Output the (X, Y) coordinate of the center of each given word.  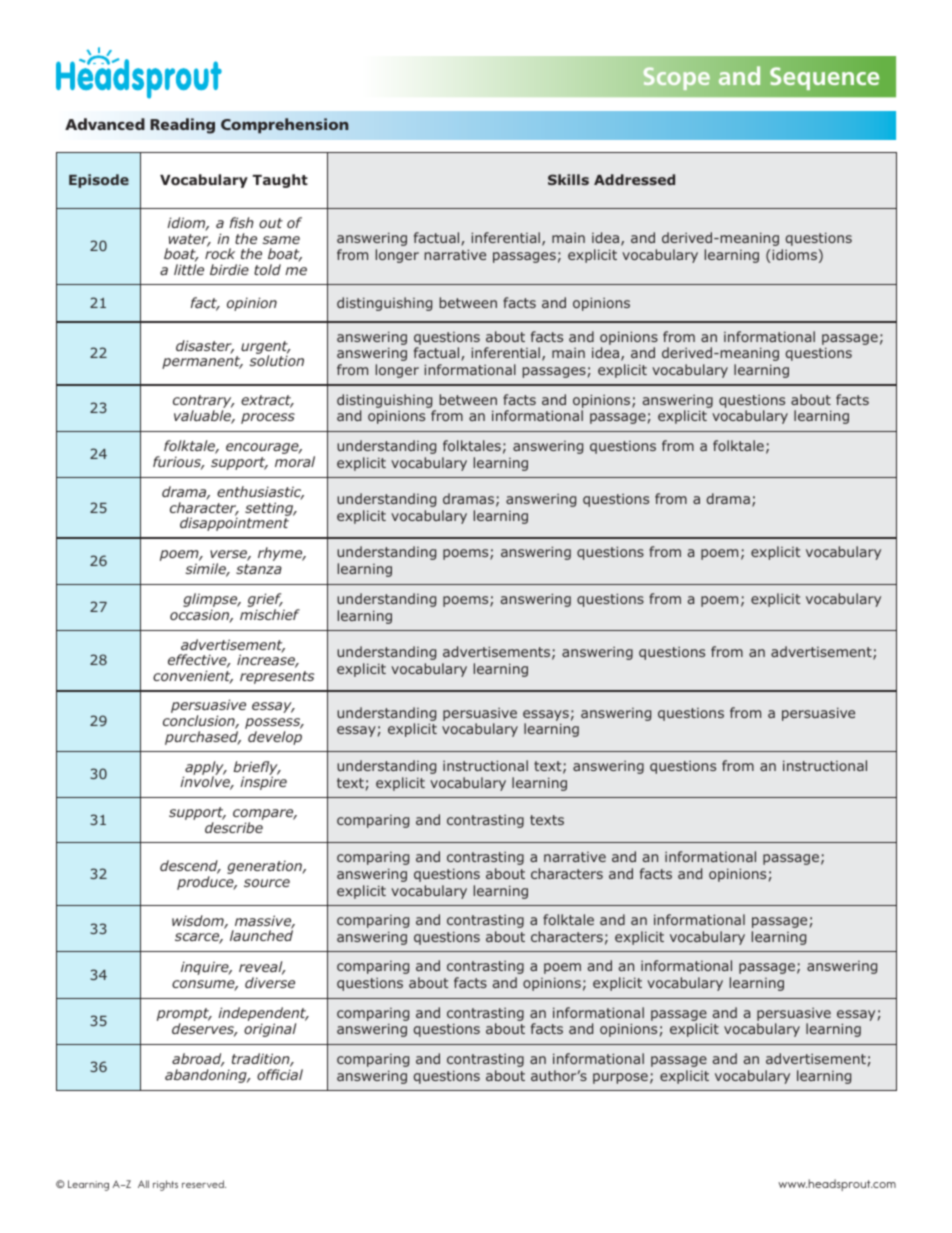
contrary (203, 403)
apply (204, 769)
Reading (182, 126)
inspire (263, 783)
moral (295, 461)
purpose (620, 1078)
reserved (204, 1184)
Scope (677, 78)
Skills (568, 179)
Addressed (634, 179)
